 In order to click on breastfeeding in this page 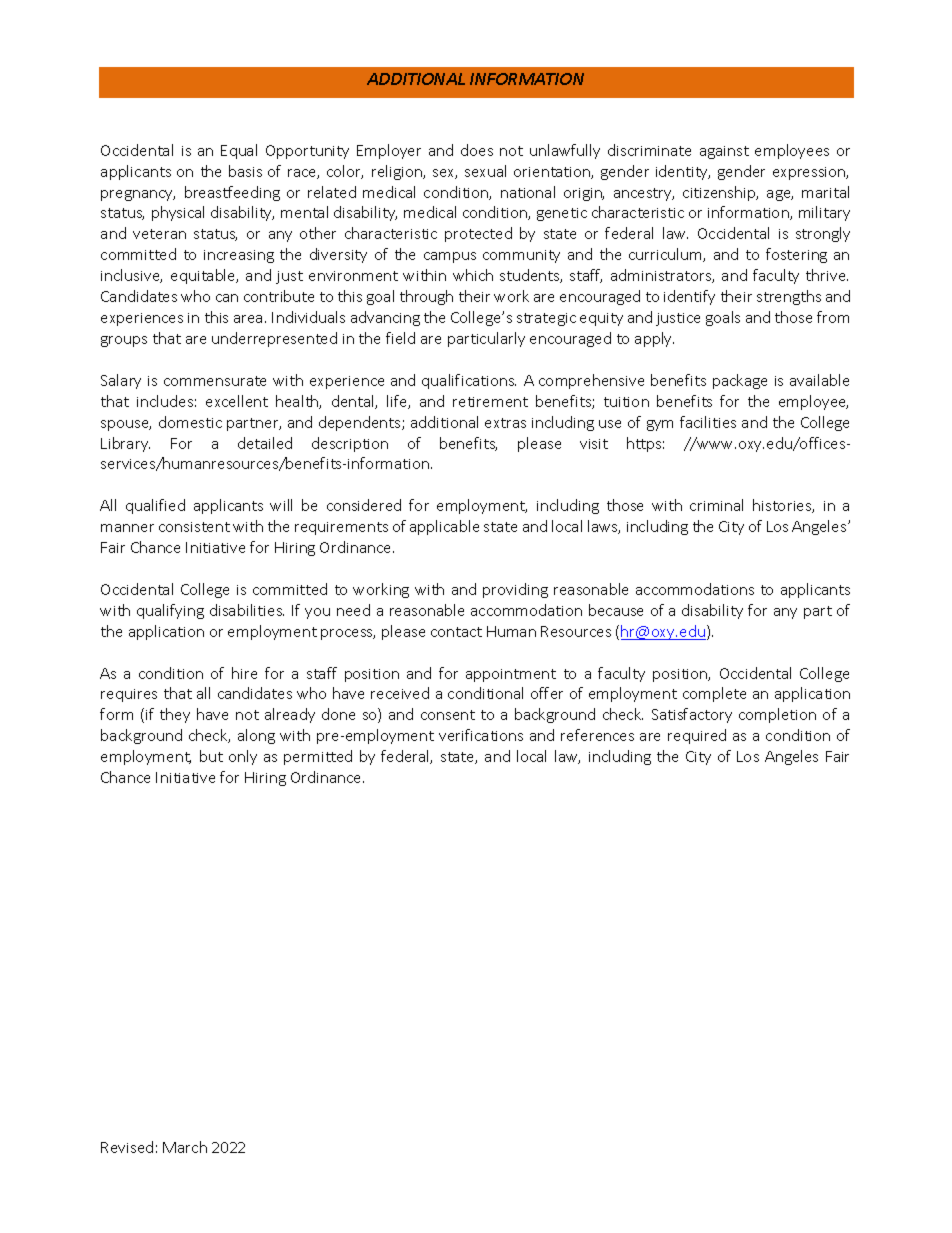, I will do `click(232, 193)`.
